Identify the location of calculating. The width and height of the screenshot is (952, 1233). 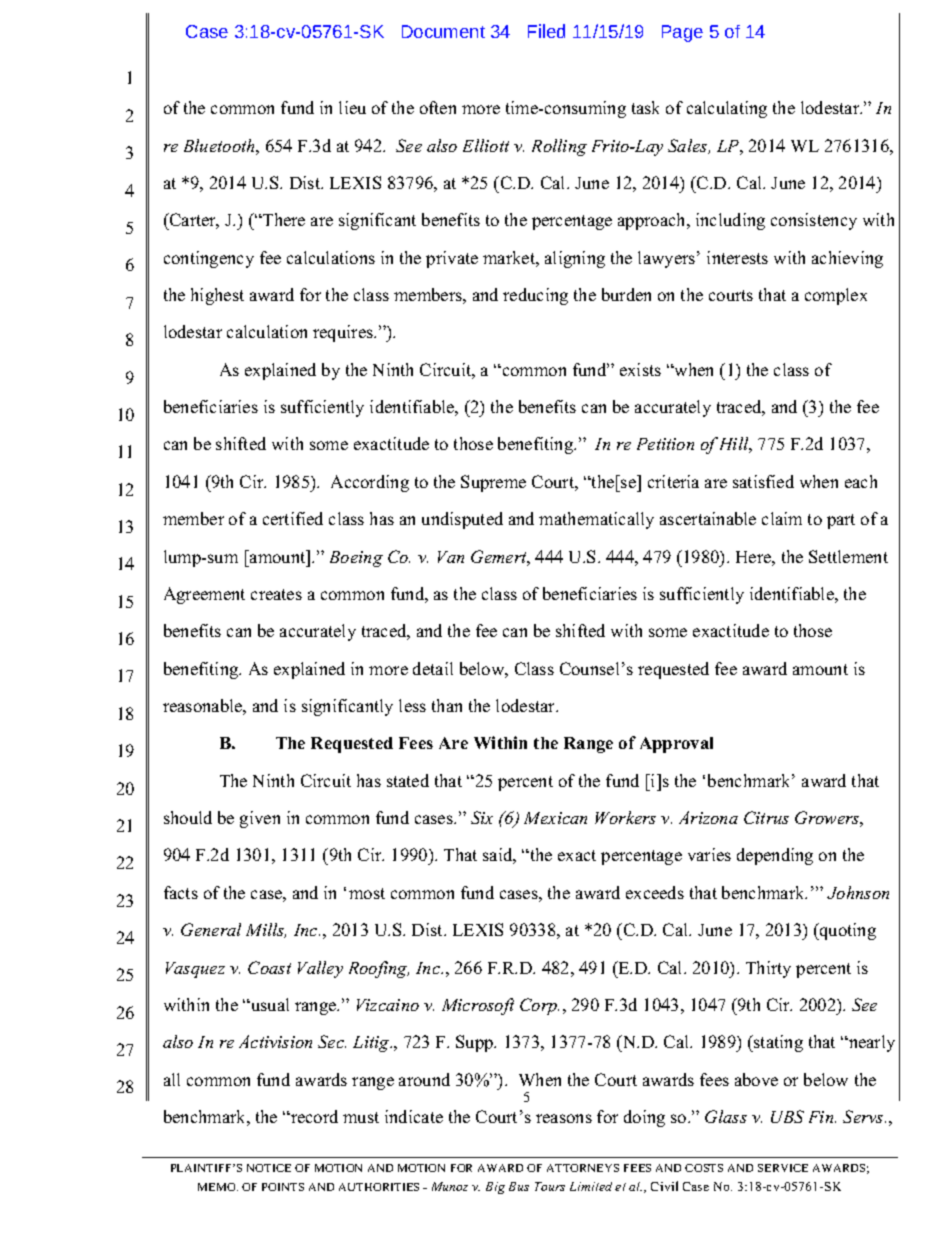
(727, 109).
